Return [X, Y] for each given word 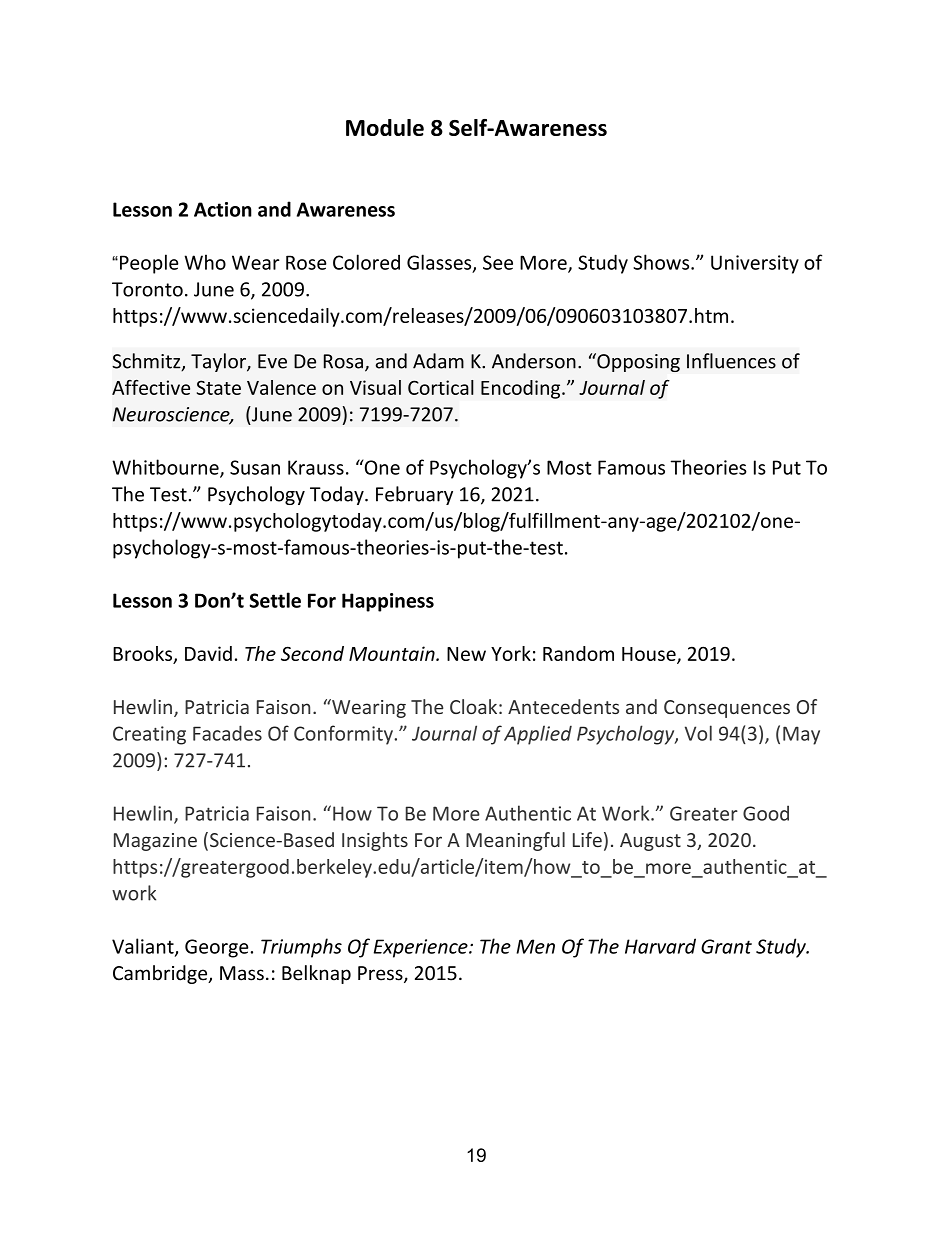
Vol [698, 733]
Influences [731, 361]
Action [223, 209]
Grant [726, 946]
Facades [227, 733]
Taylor [219, 362]
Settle [275, 600]
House [650, 655]
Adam [438, 361]
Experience [422, 948]
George [216, 948]
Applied [538, 735]
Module [385, 127]
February [414, 495]
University [755, 264]
